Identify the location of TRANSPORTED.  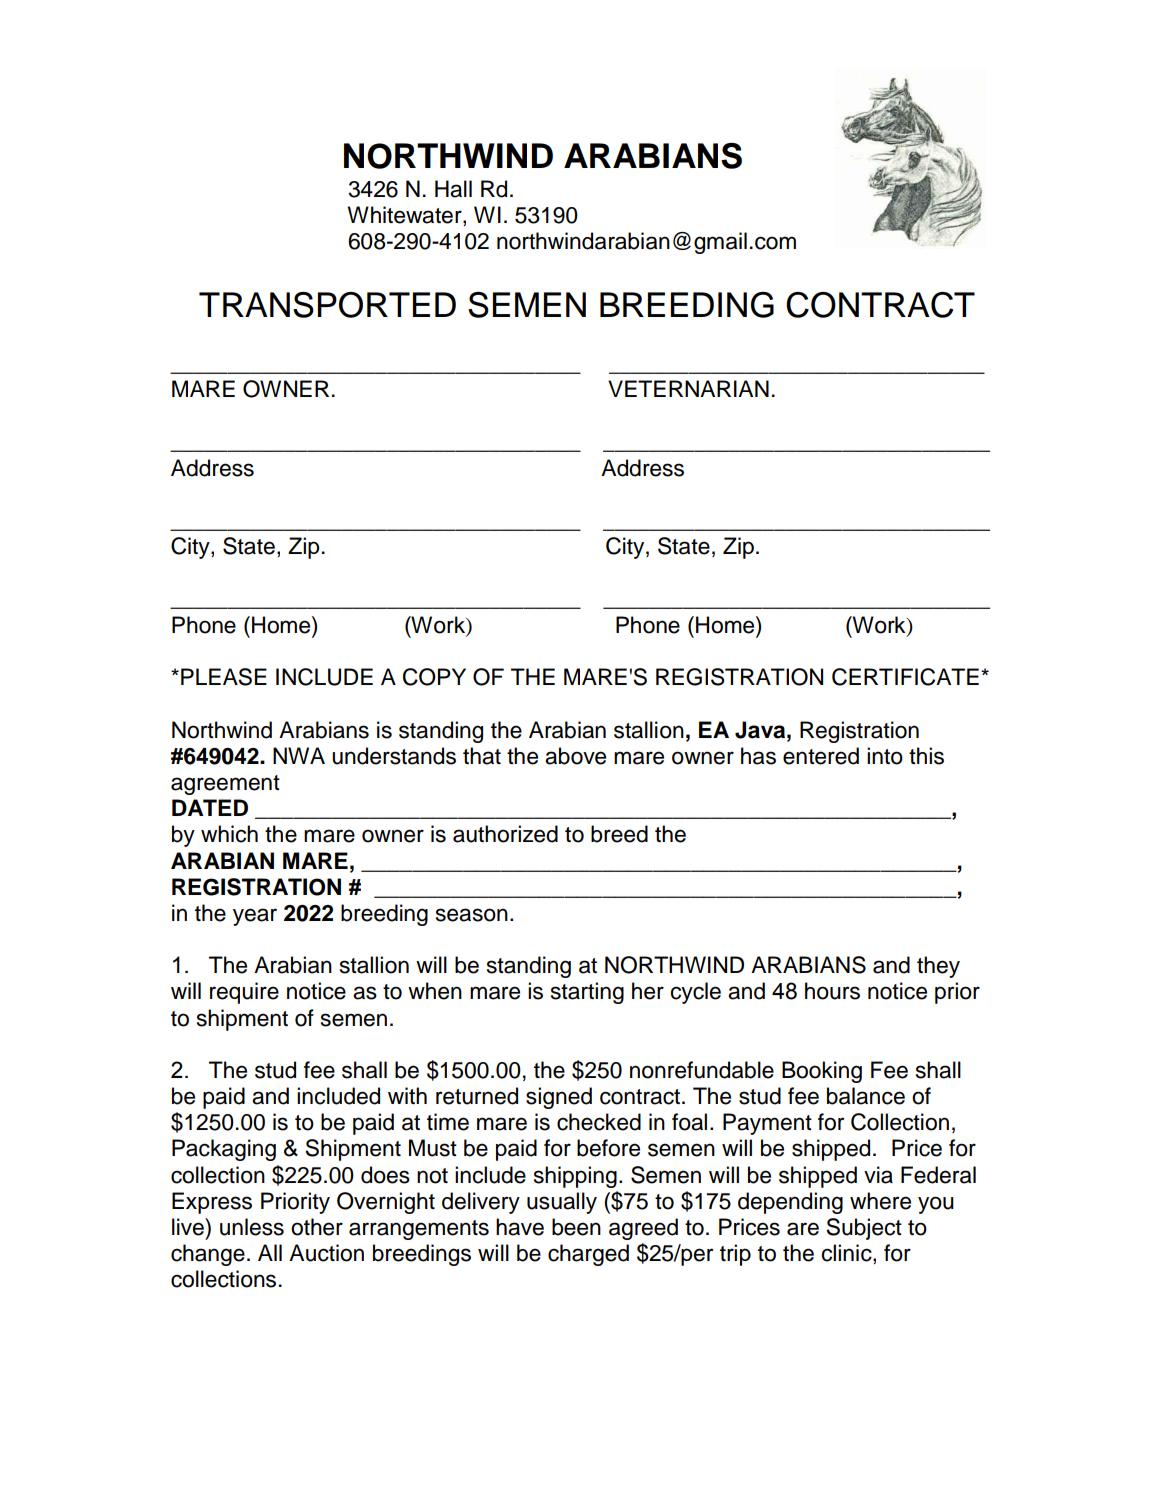
(327, 305).
